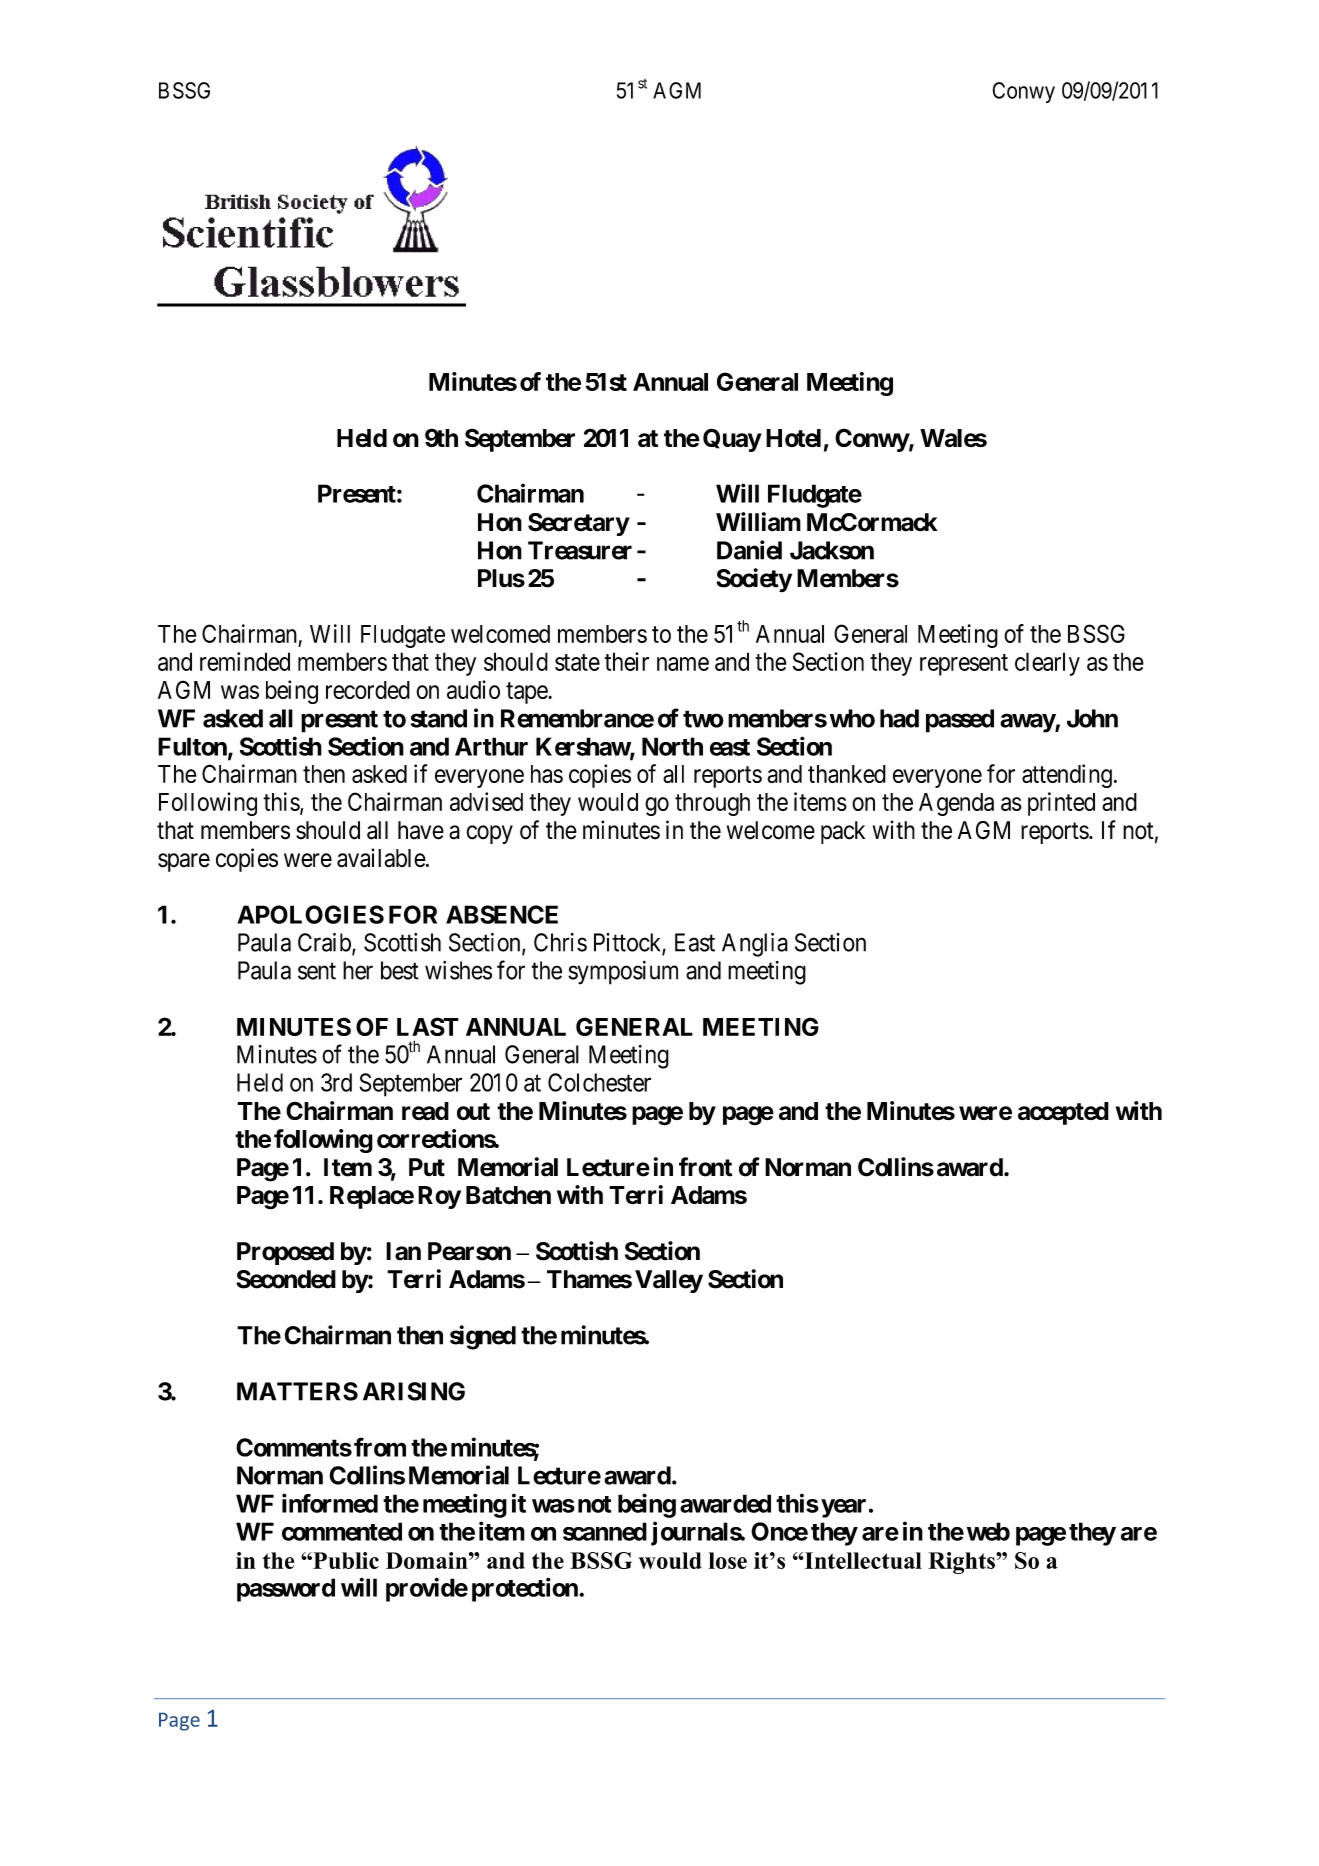 The height and width of the document is (1866, 1319). I want to click on her, so click(358, 970).
